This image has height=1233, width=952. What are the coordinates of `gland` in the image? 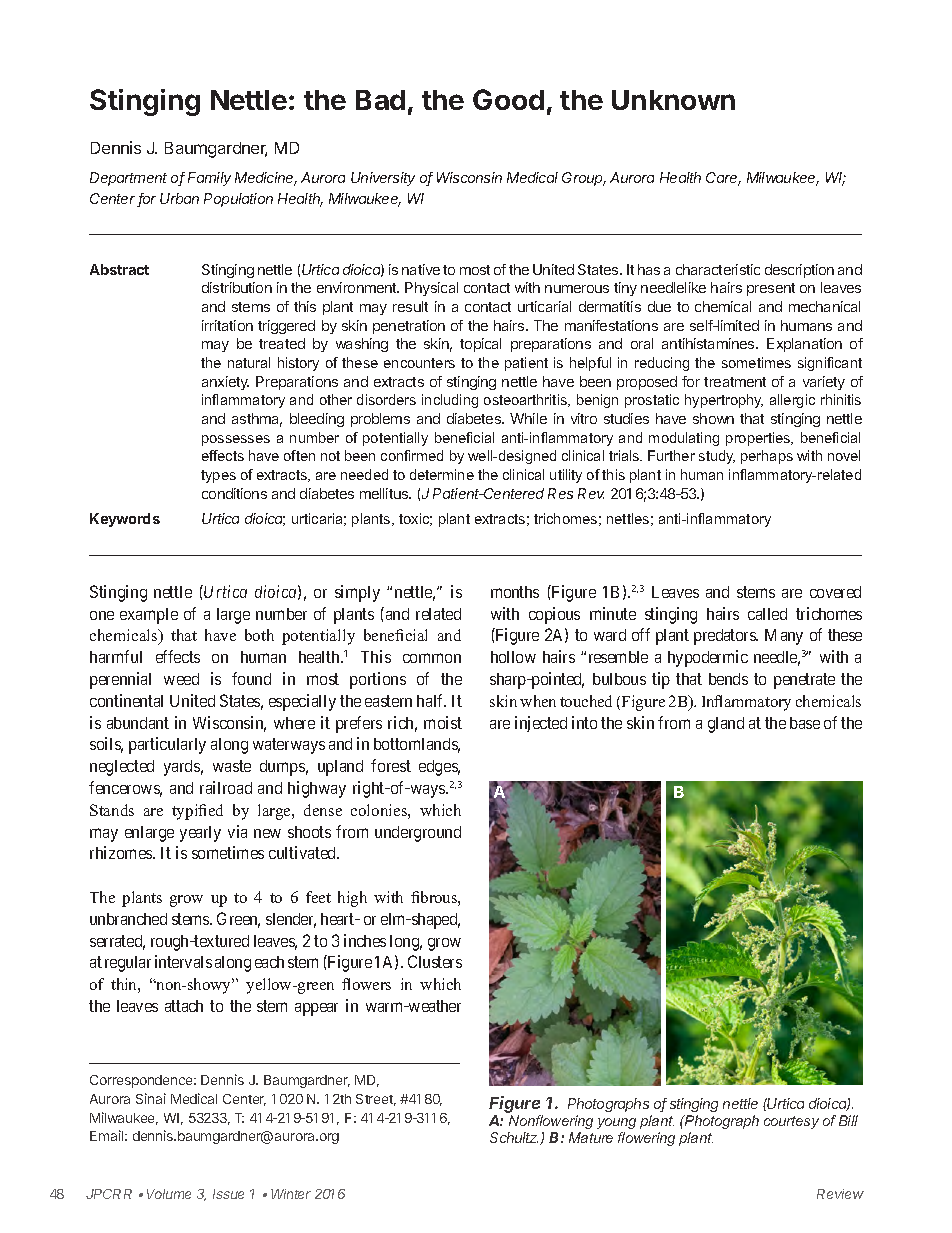 It's located at (726, 725).
